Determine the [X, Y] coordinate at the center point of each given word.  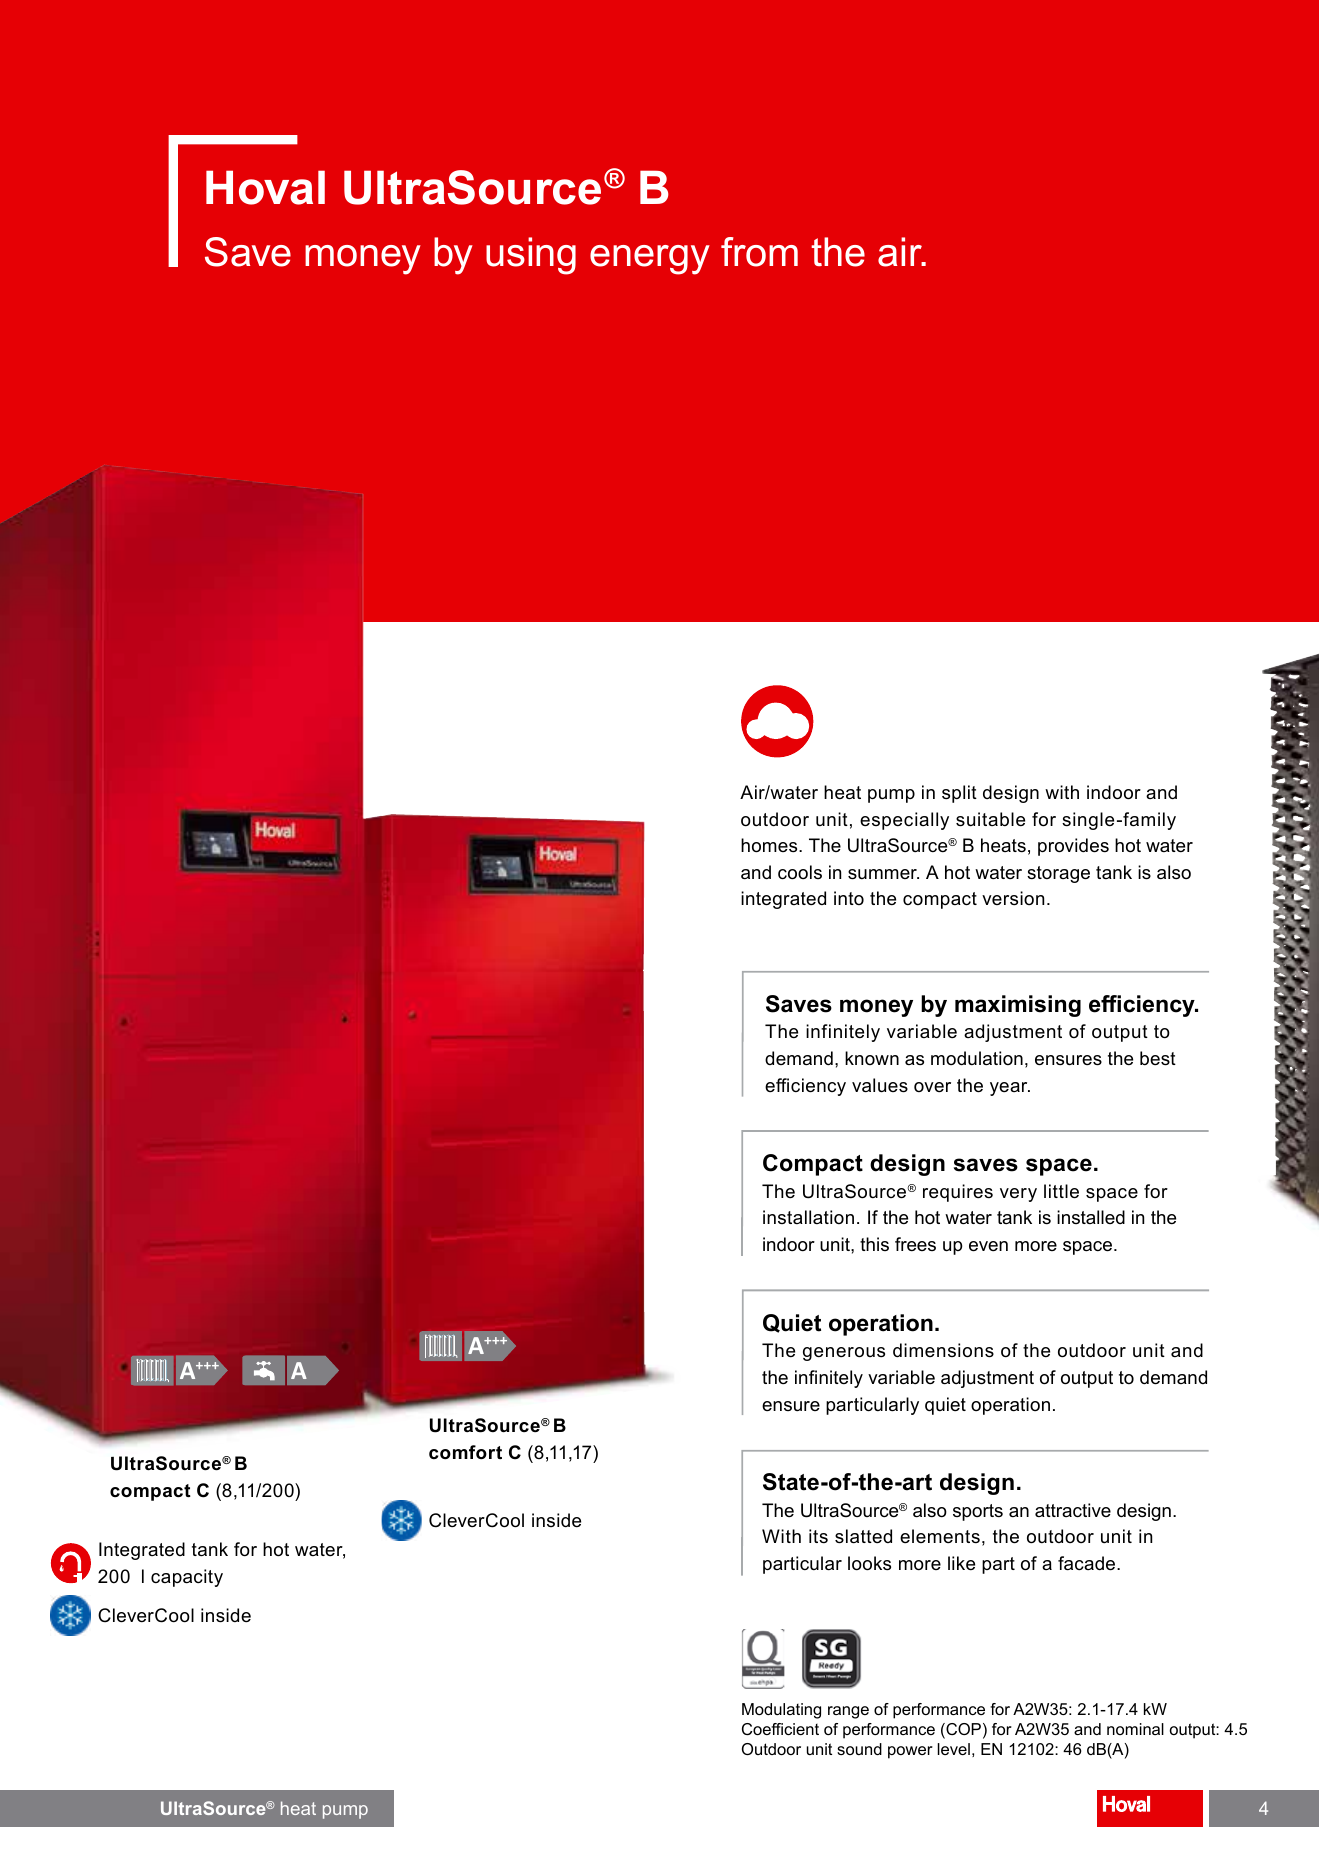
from [759, 252]
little [1061, 1191]
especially [904, 821]
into [849, 898]
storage [1058, 874]
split [959, 794]
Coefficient [780, 1729]
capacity [187, 1578]
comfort [465, 1452]
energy [650, 260]
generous [844, 1354]
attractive [1073, 1510]
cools [800, 872]
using [531, 256]
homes [770, 845]
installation [808, 1217]
